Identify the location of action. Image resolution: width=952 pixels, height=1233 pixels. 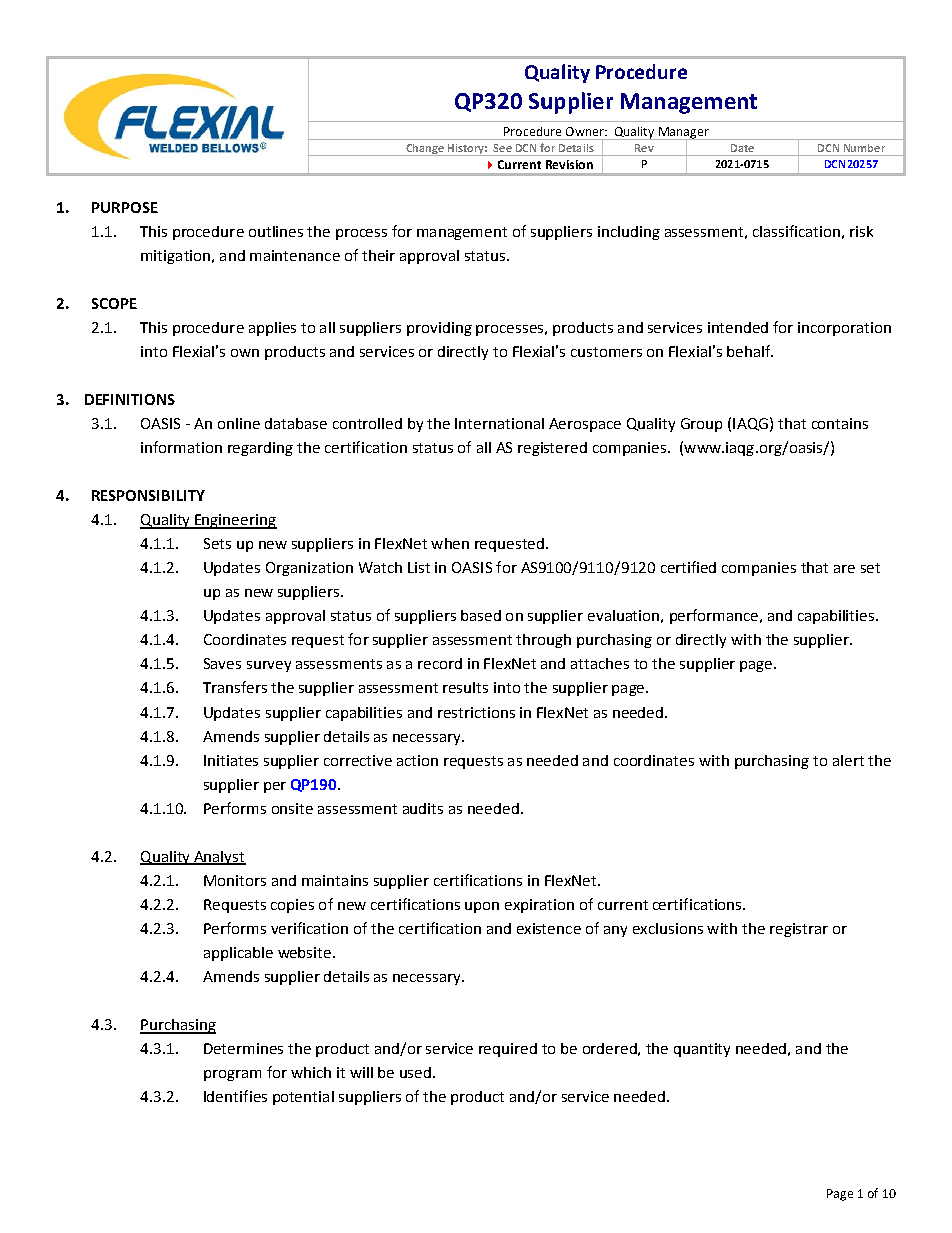
(417, 760).
